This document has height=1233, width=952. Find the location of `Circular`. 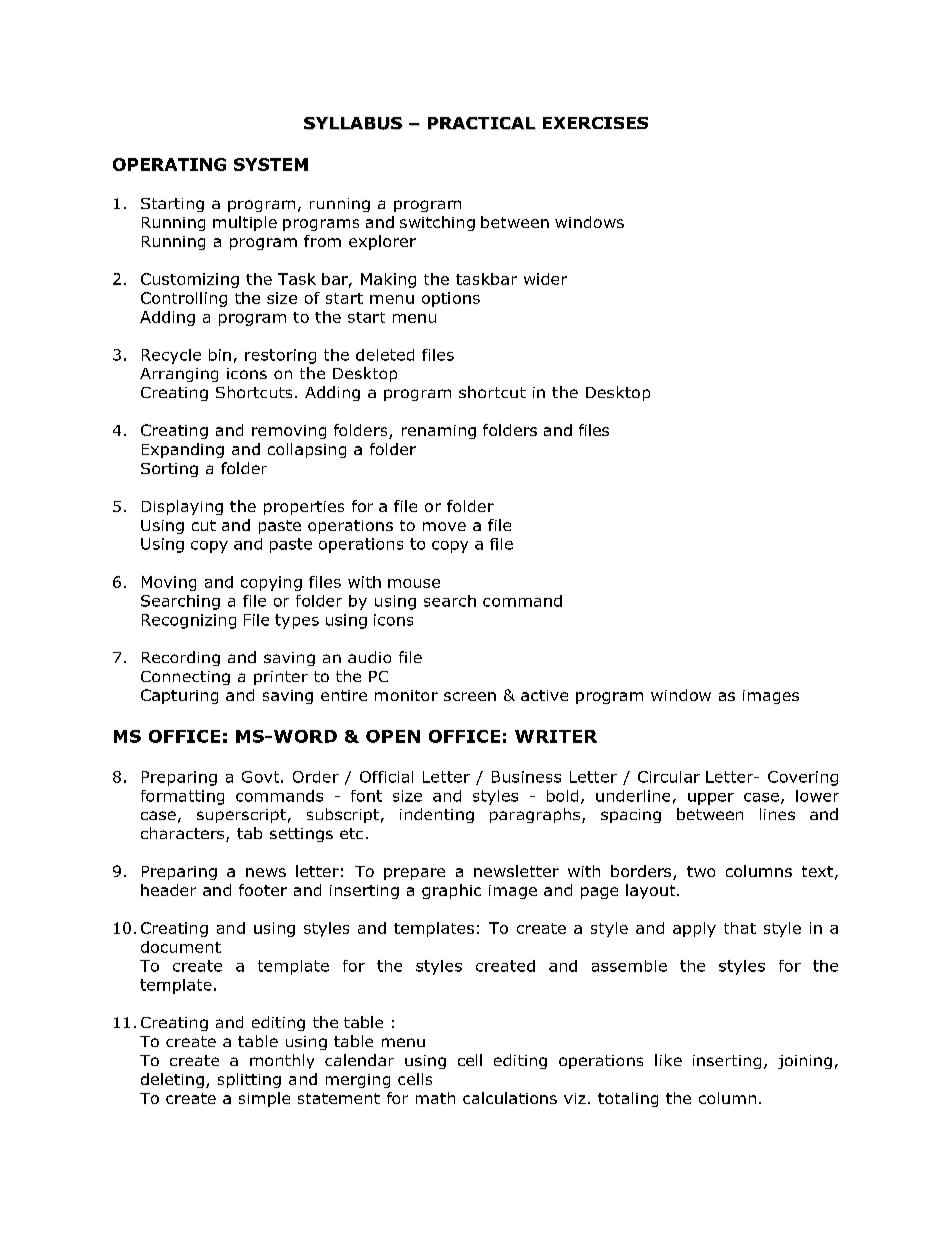

Circular is located at coordinates (669, 777).
